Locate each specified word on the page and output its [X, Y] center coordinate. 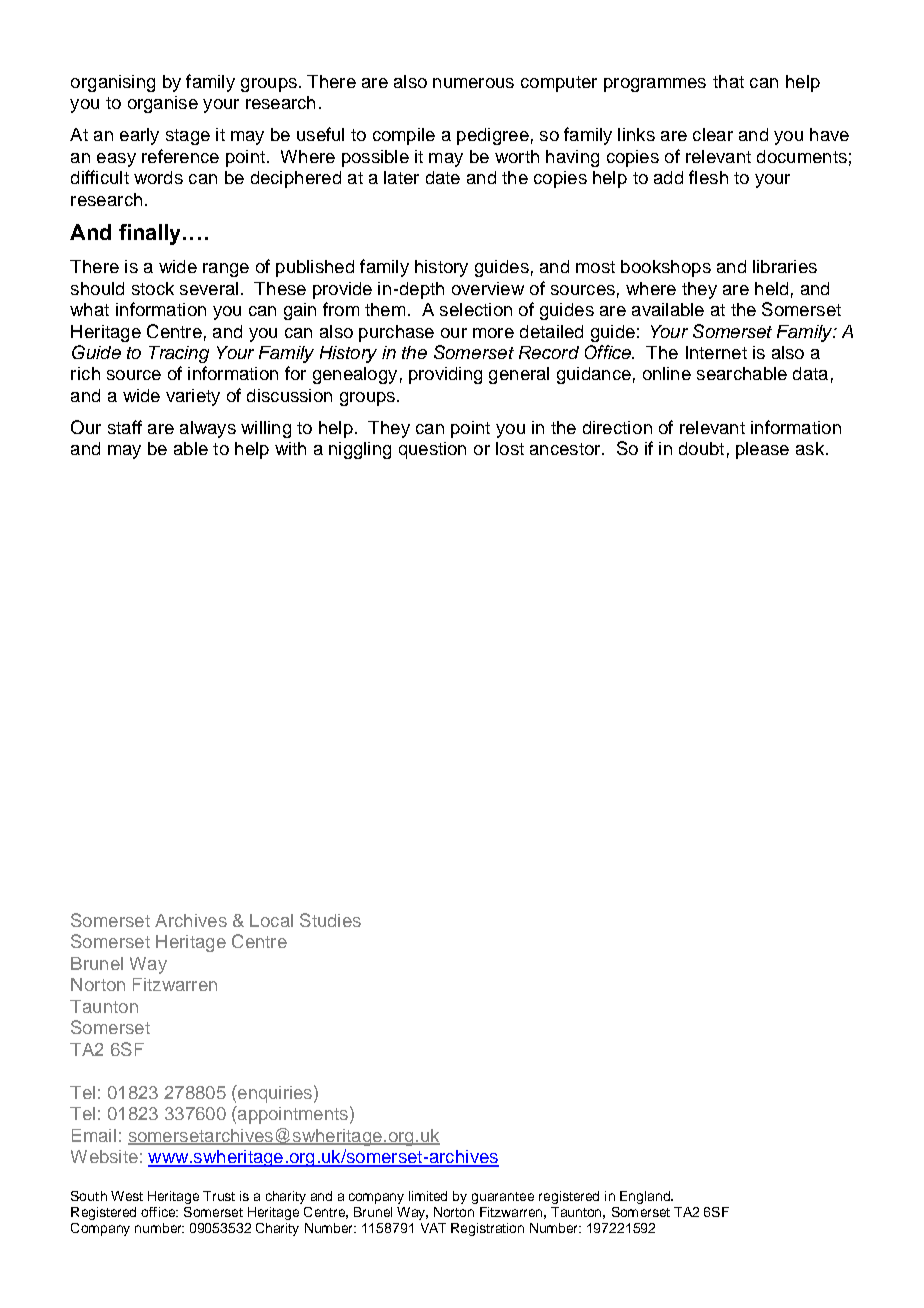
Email [94, 1135]
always [208, 429]
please [762, 450]
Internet [716, 352]
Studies [330, 920]
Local [271, 920]
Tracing [179, 354]
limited [428, 1196]
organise [163, 104]
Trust [219, 1196]
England [646, 1197]
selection [476, 309]
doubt [701, 448]
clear [713, 134]
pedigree [493, 136]
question [432, 450]
